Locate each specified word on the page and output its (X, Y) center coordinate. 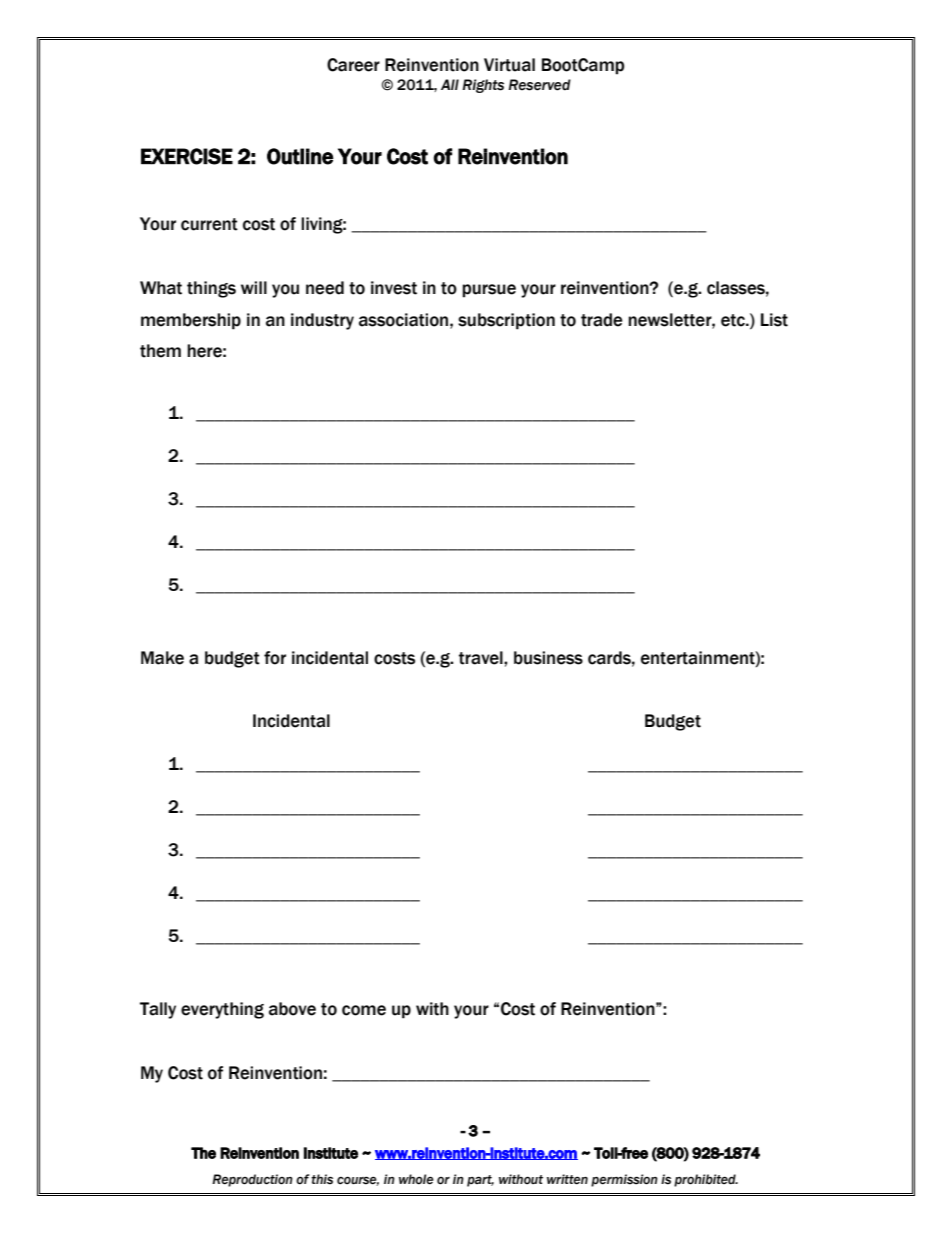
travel (482, 658)
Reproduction (252, 1180)
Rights (483, 86)
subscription (506, 321)
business (548, 658)
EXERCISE (187, 156)
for (275, 658)
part (480, 1181)
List (774, 320)
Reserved (539, 85)
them (160, 351)
